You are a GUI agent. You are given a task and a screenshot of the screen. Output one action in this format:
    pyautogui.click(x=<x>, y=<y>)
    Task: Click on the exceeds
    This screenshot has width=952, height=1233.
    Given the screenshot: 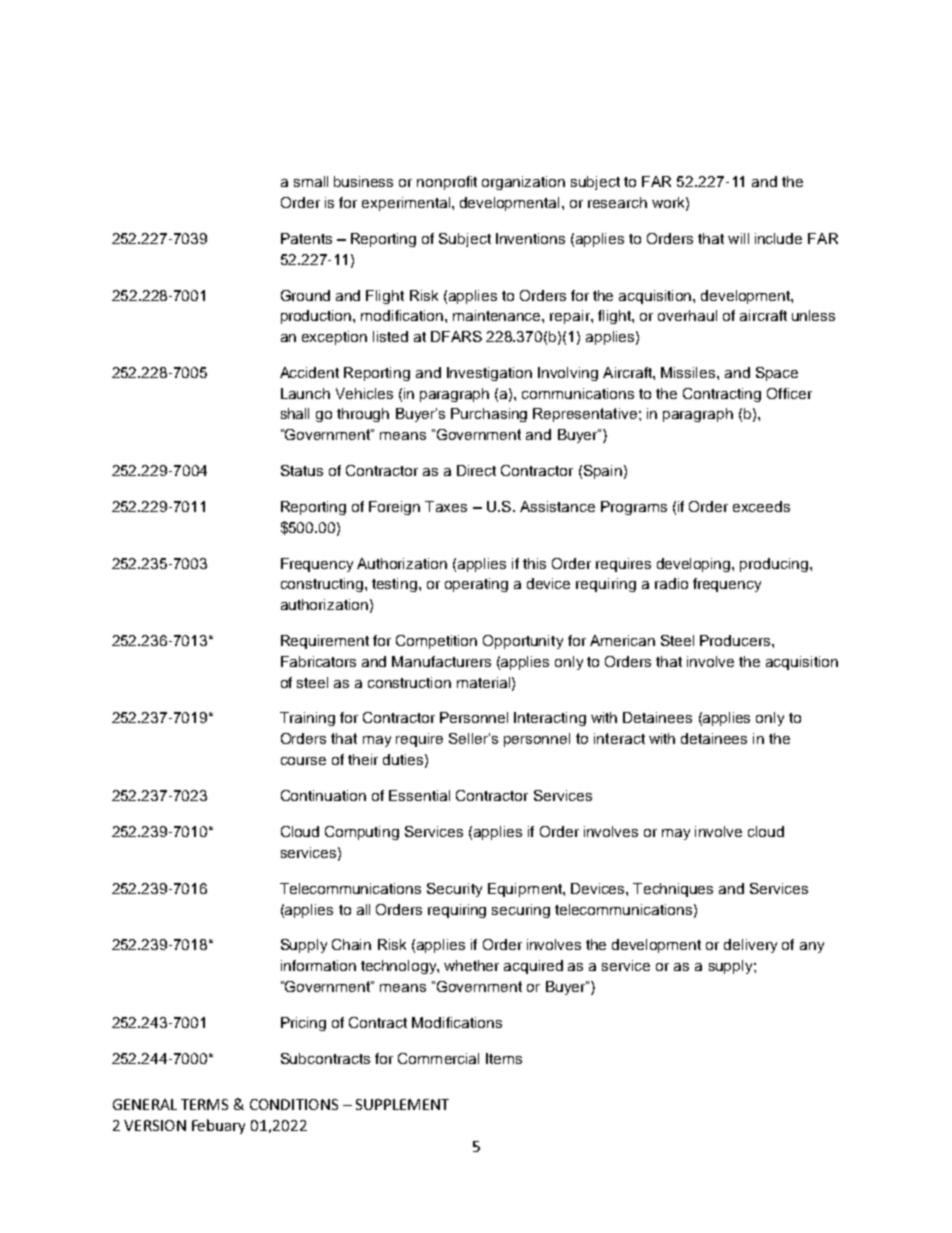 What is the action you would take?
    pyautogui.click(x=761, y=506)
